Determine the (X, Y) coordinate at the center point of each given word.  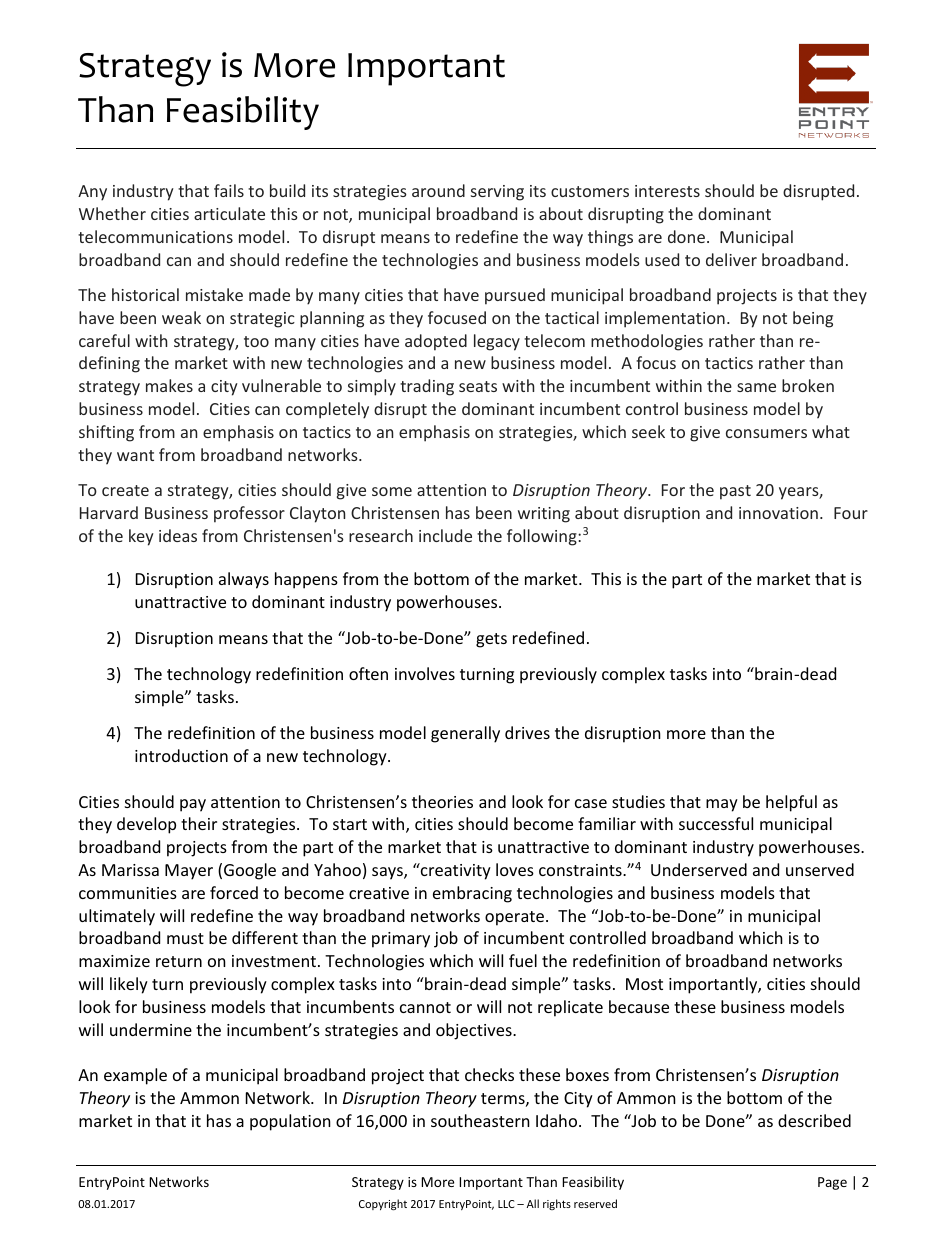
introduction (181, 755)
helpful (791, 803)
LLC (506, 1204)
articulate (229, 213)
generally (465, 734)
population (290, 1122)
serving (497, 193)
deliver (731, 259)
